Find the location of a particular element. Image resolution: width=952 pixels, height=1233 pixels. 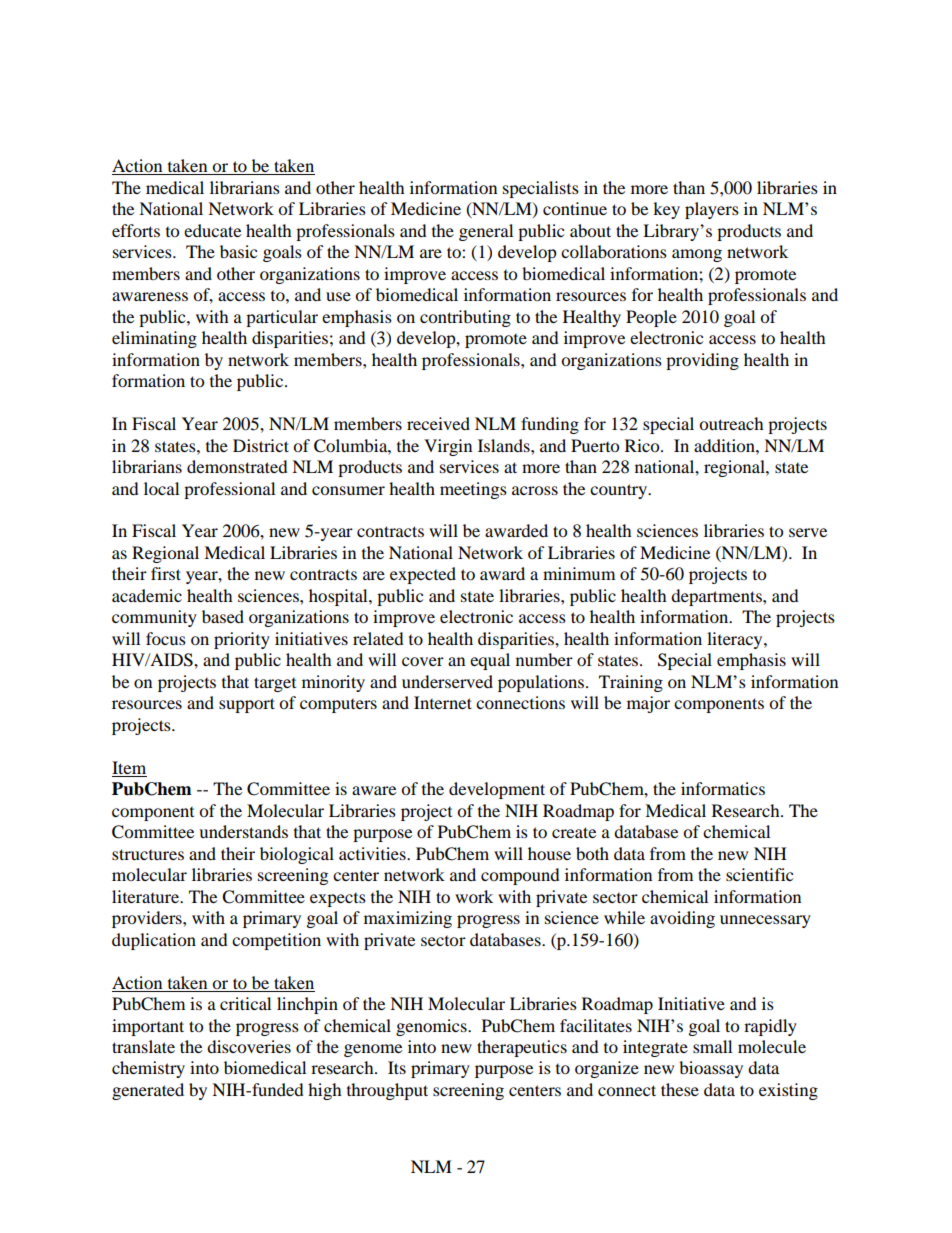

educate is located at coordinates (212, 230).
